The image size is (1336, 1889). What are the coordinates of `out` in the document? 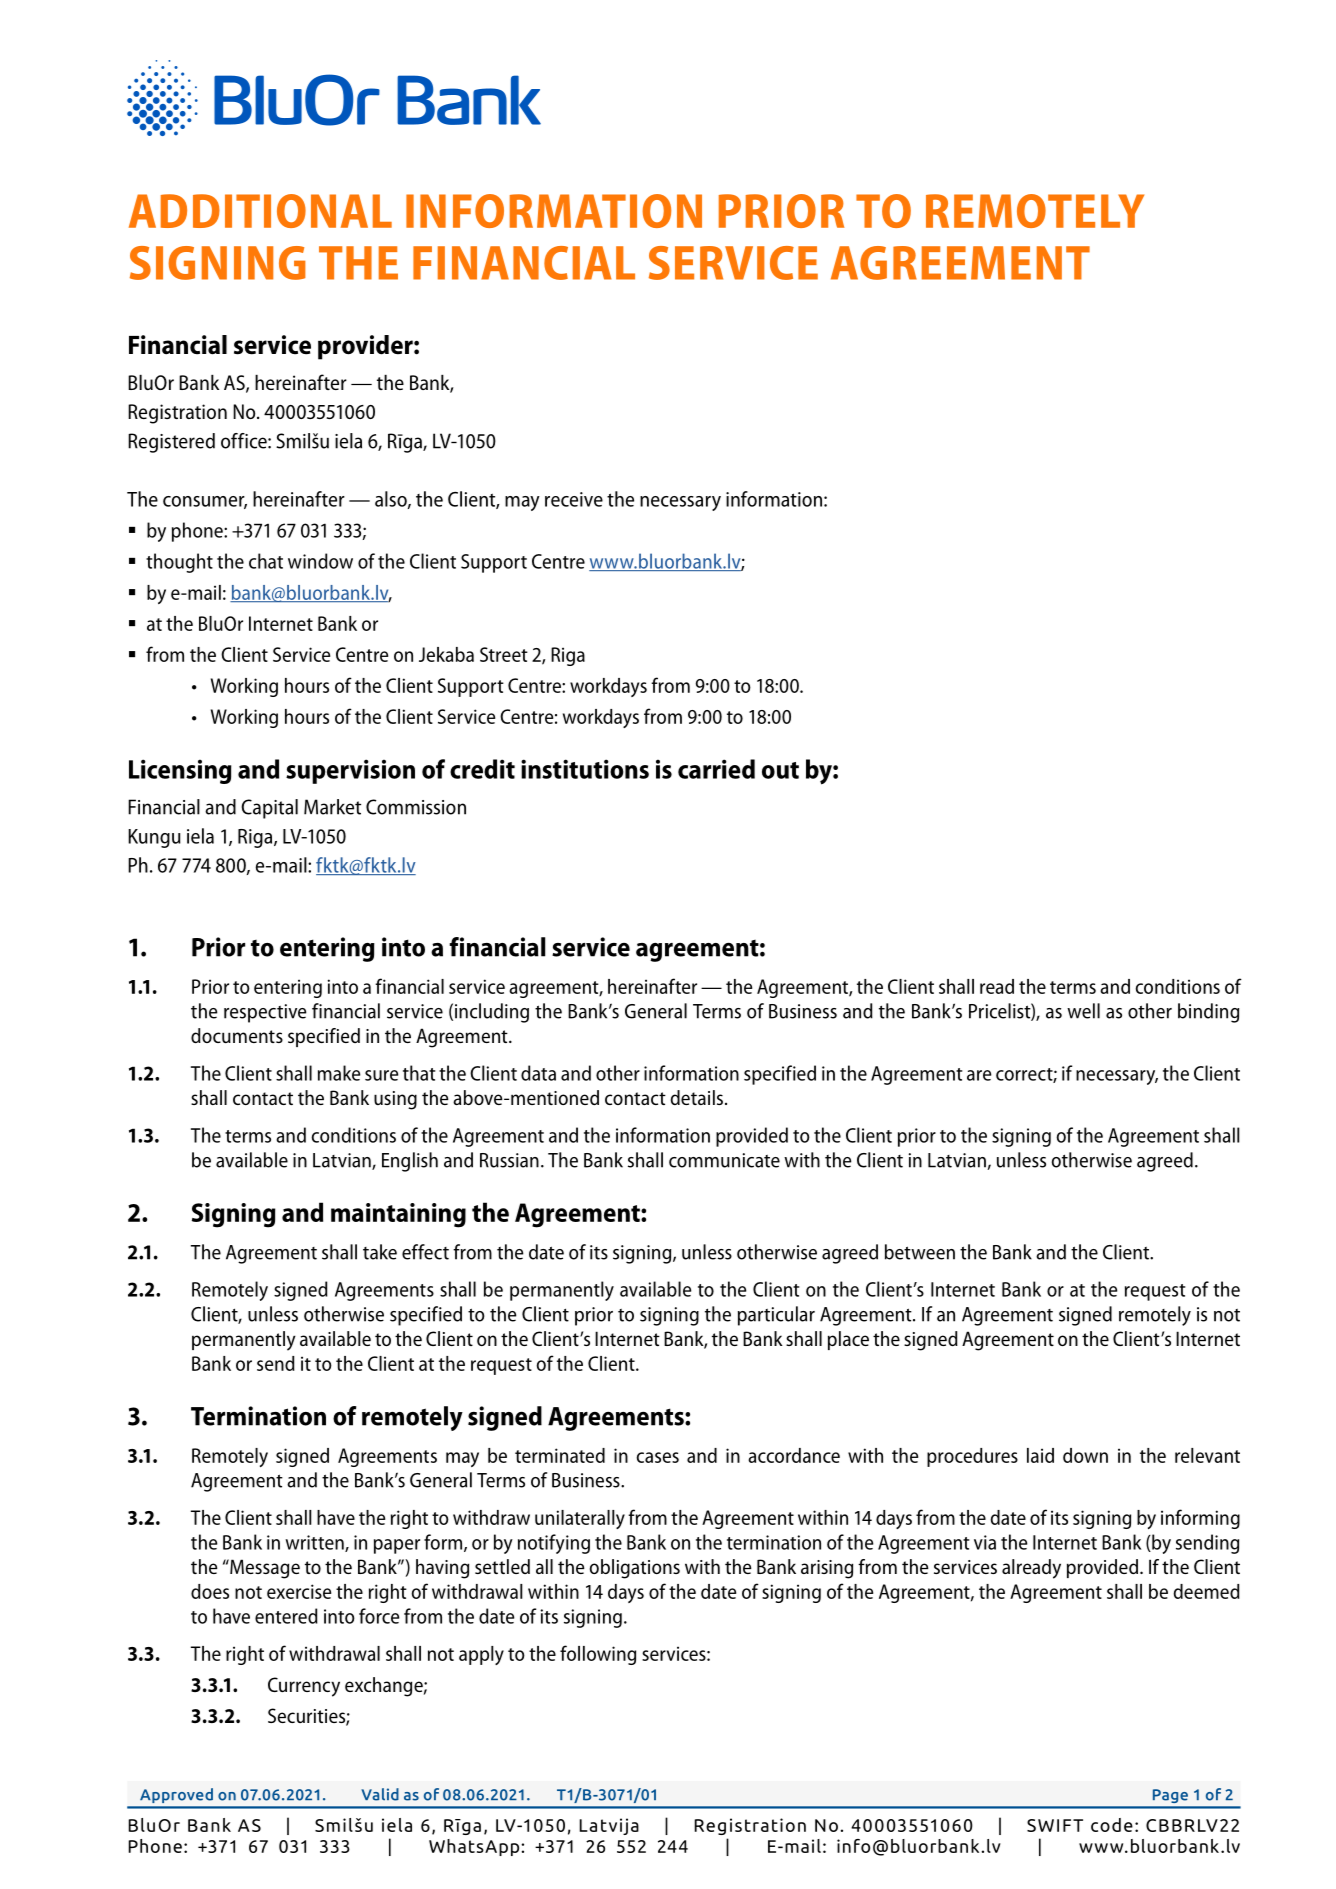 It's located at (780, 770).
